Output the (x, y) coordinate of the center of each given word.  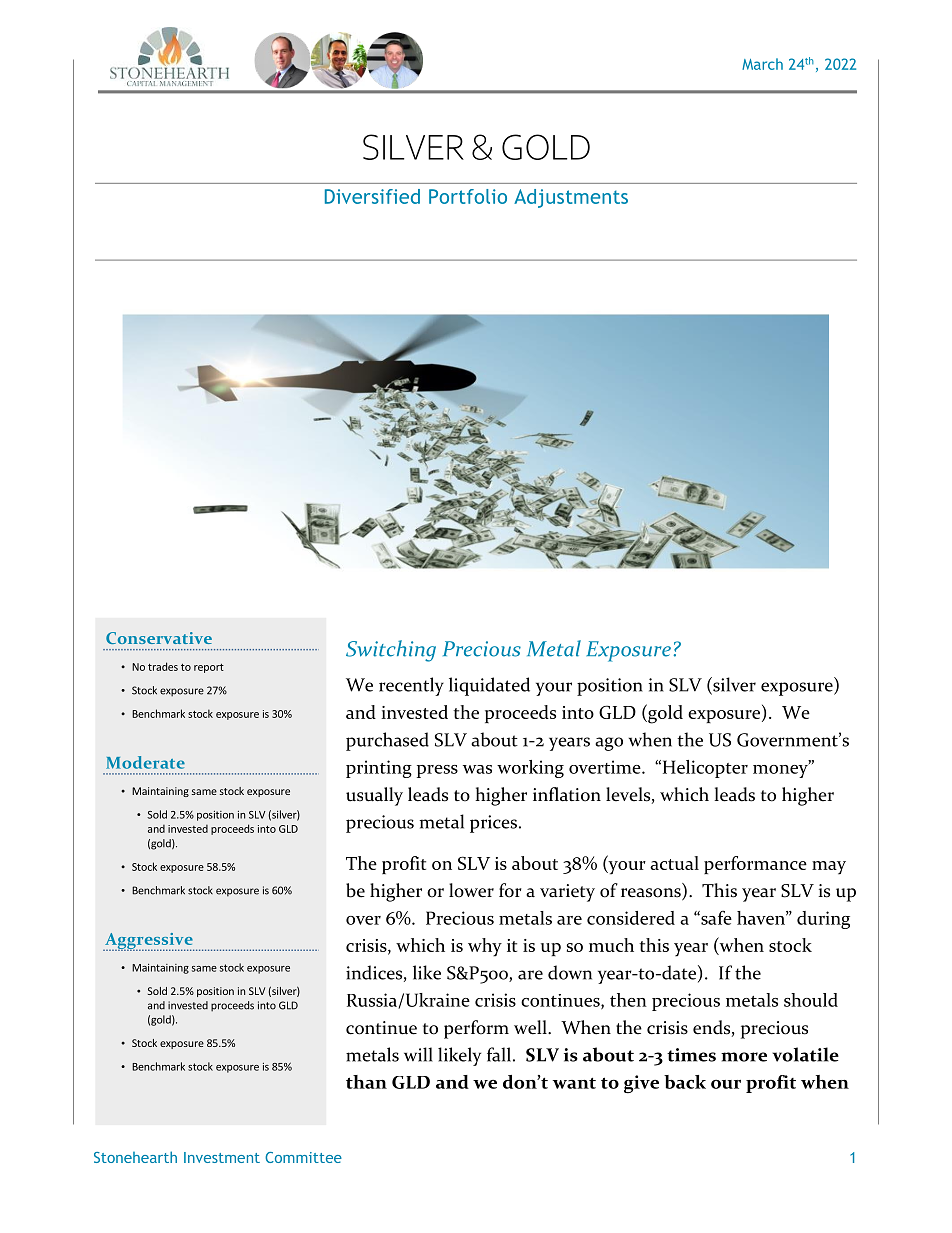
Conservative (159, 638)
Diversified (372, 196)
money (781, 770)
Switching (391, 651)
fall (499, 1054)
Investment (222, 1157)
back (685, 1082)
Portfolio (468, 196)
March (762, 64)
